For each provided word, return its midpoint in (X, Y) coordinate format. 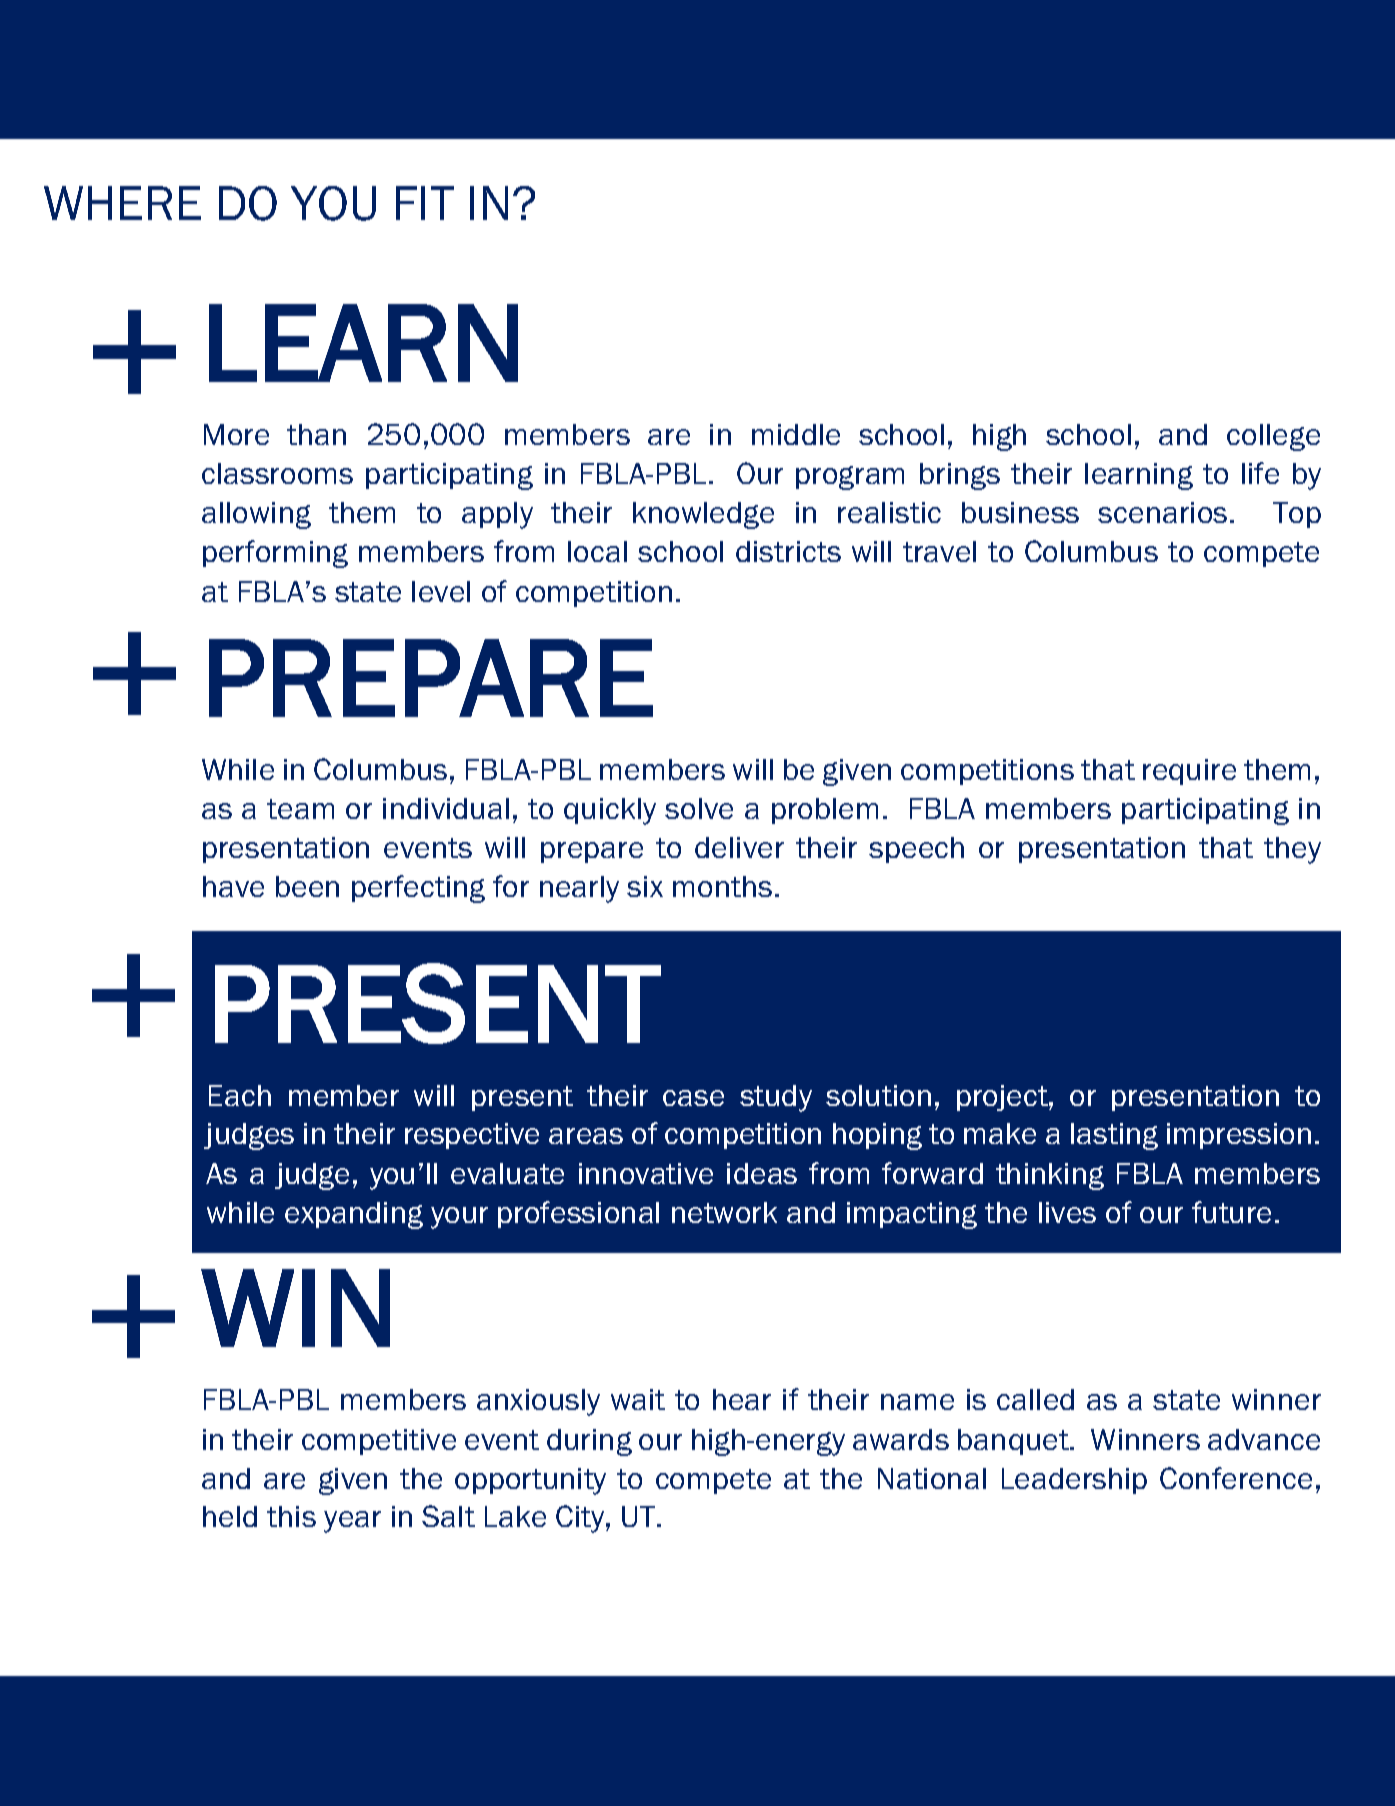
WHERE (122, 203)
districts (788, 551)
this (291, 1516)
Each (240, 1095)
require (1189, 772)
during (589, 1442)
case (693, 1098)
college (1273, 437)
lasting (1114, 1136)
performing (275, 554)
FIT (425, 203)
